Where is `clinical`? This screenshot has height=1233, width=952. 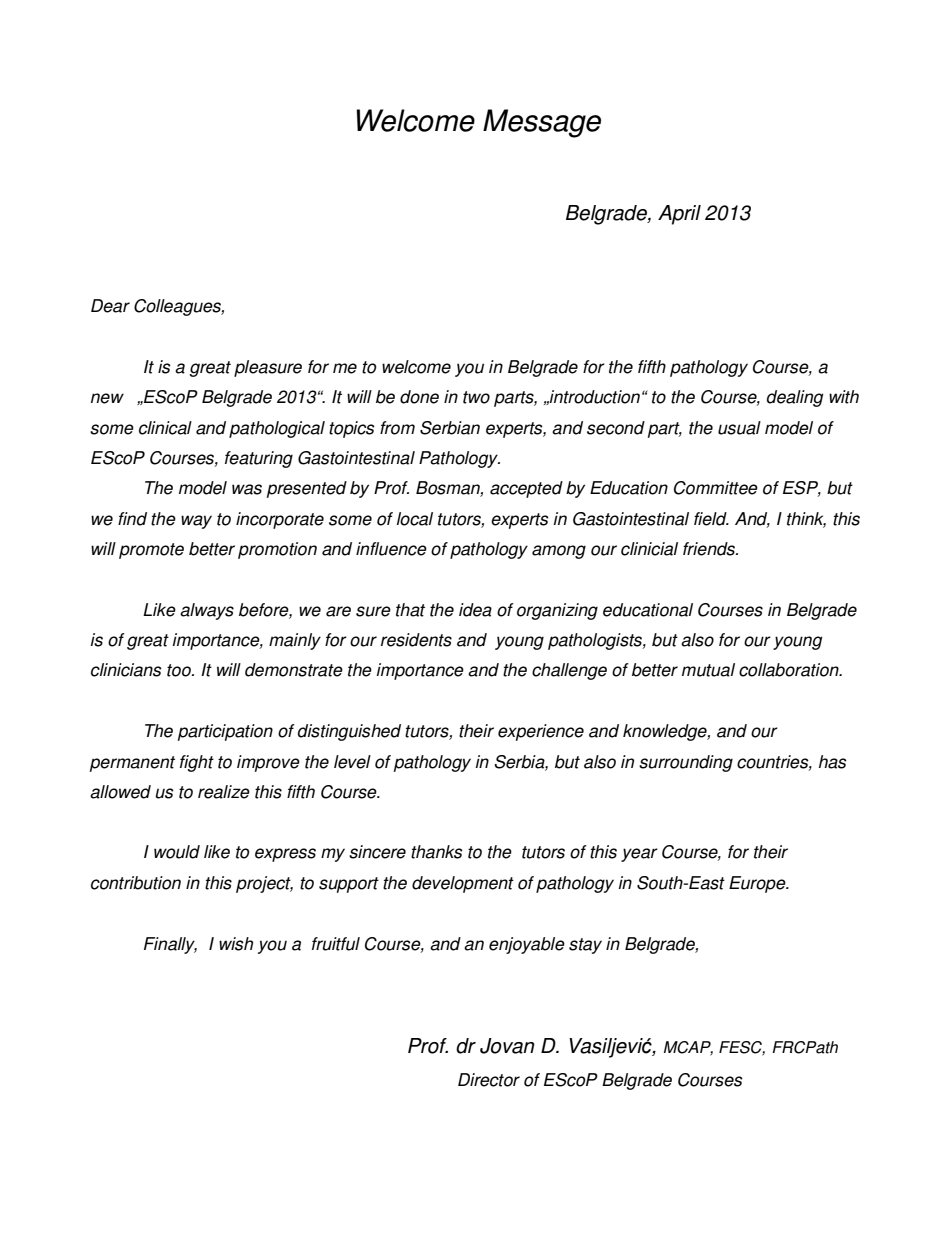 clinical is located at coordinates (165, 428).
